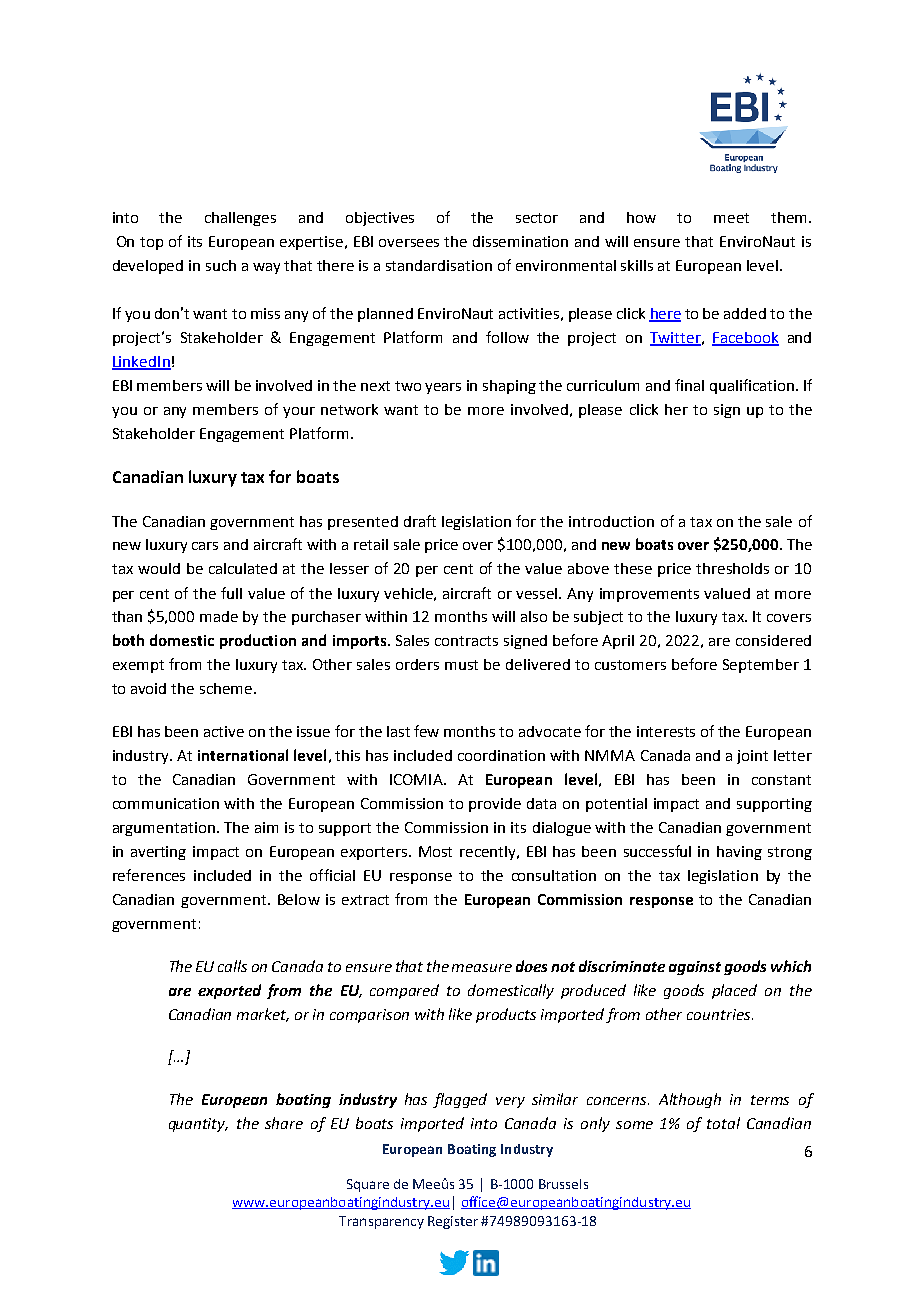 The width and height of the image is (924, 1308). I want to click on having, so click(739, 853).
